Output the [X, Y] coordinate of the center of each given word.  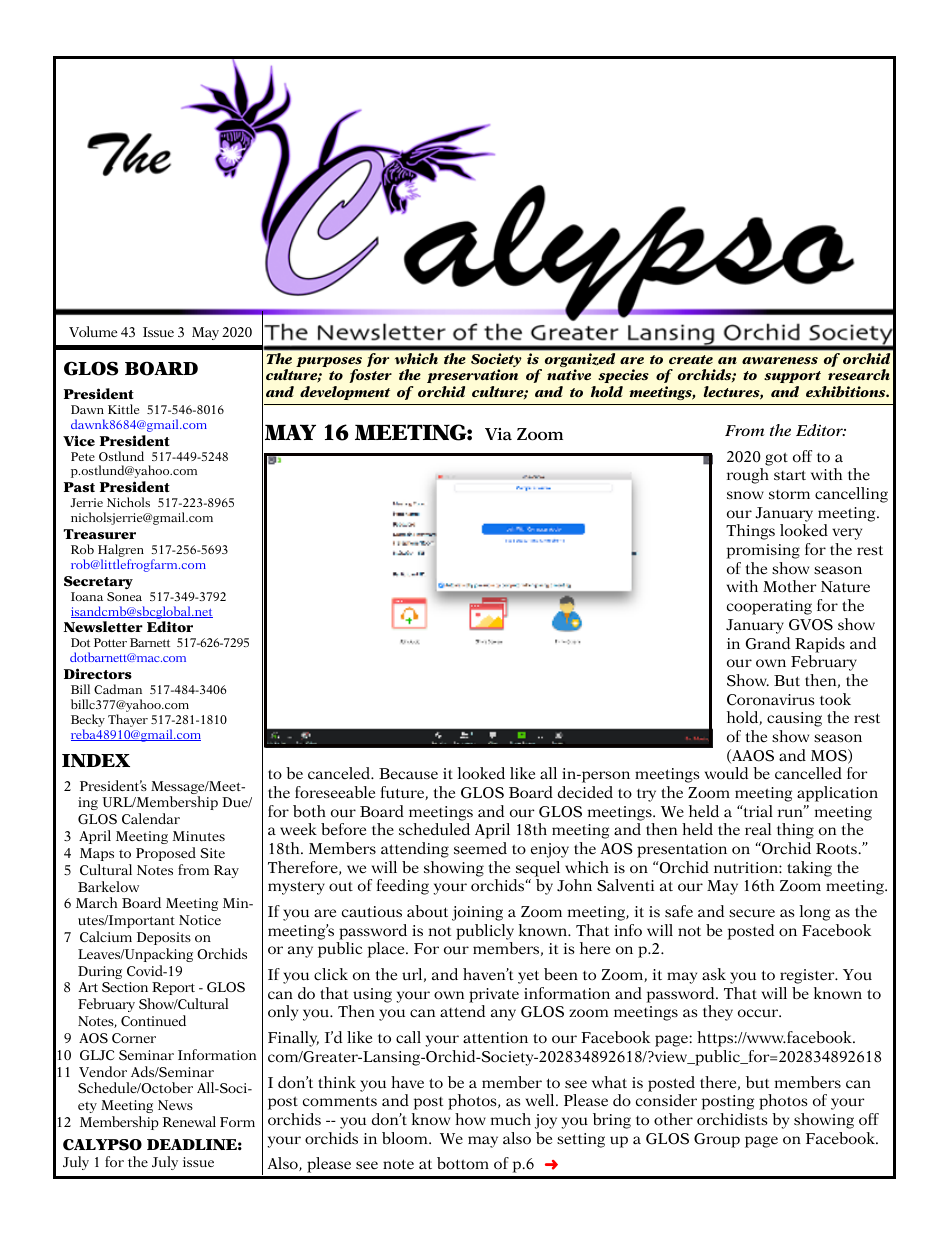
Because [408, 774]
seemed [480, 848]
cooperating [769, 607]
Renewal [189, 1121]
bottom [463, 1163]
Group [717, 1140]
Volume [93, 331]
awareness [780, 360]
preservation [472, 378]
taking [809, 869]
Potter [110, 642]
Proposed [166, 854]
